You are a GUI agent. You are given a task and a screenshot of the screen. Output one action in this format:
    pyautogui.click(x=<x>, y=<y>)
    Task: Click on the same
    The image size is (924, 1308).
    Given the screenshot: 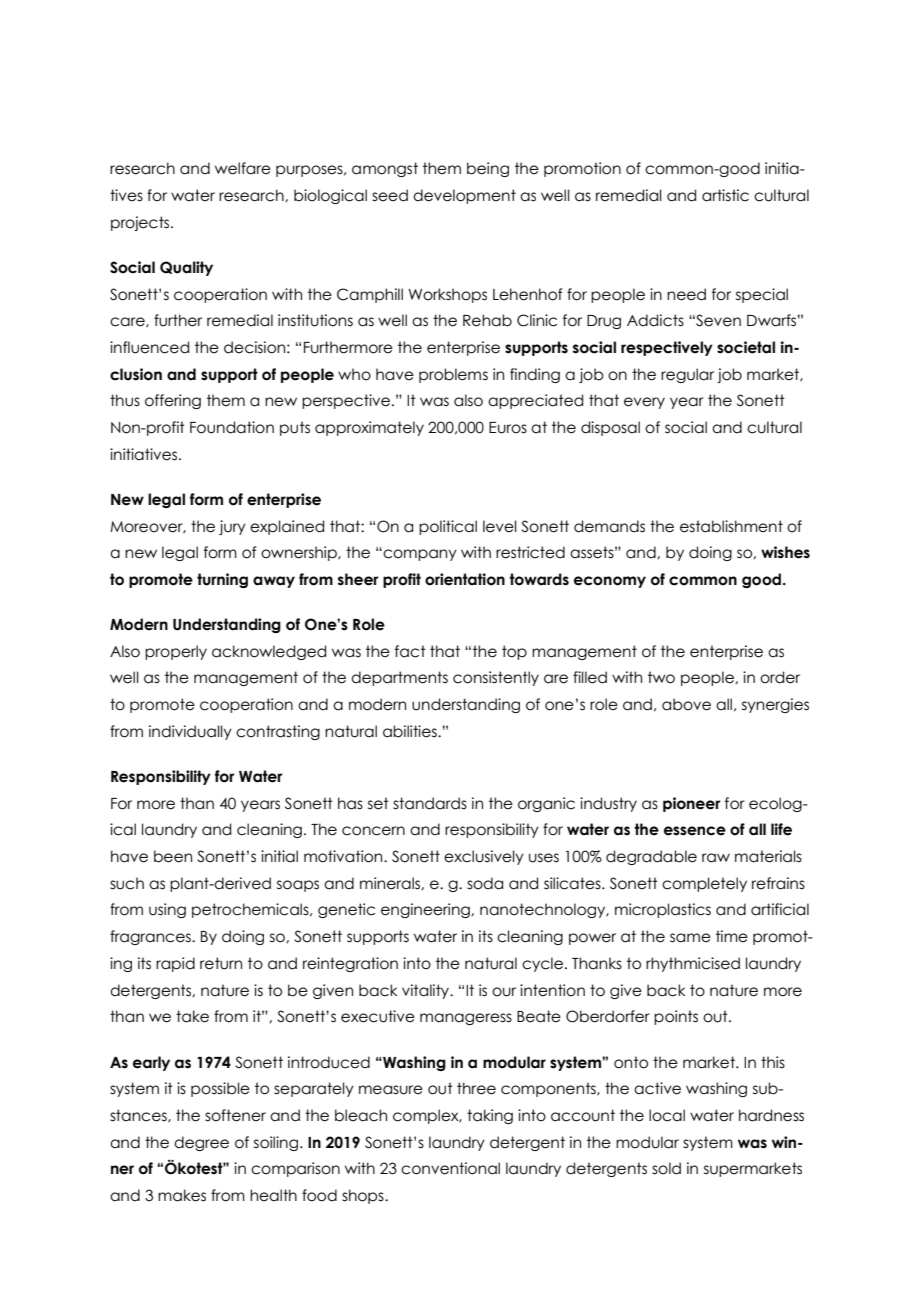 What is the action you would take?
    pyautogui.click(x=690, y=938)
